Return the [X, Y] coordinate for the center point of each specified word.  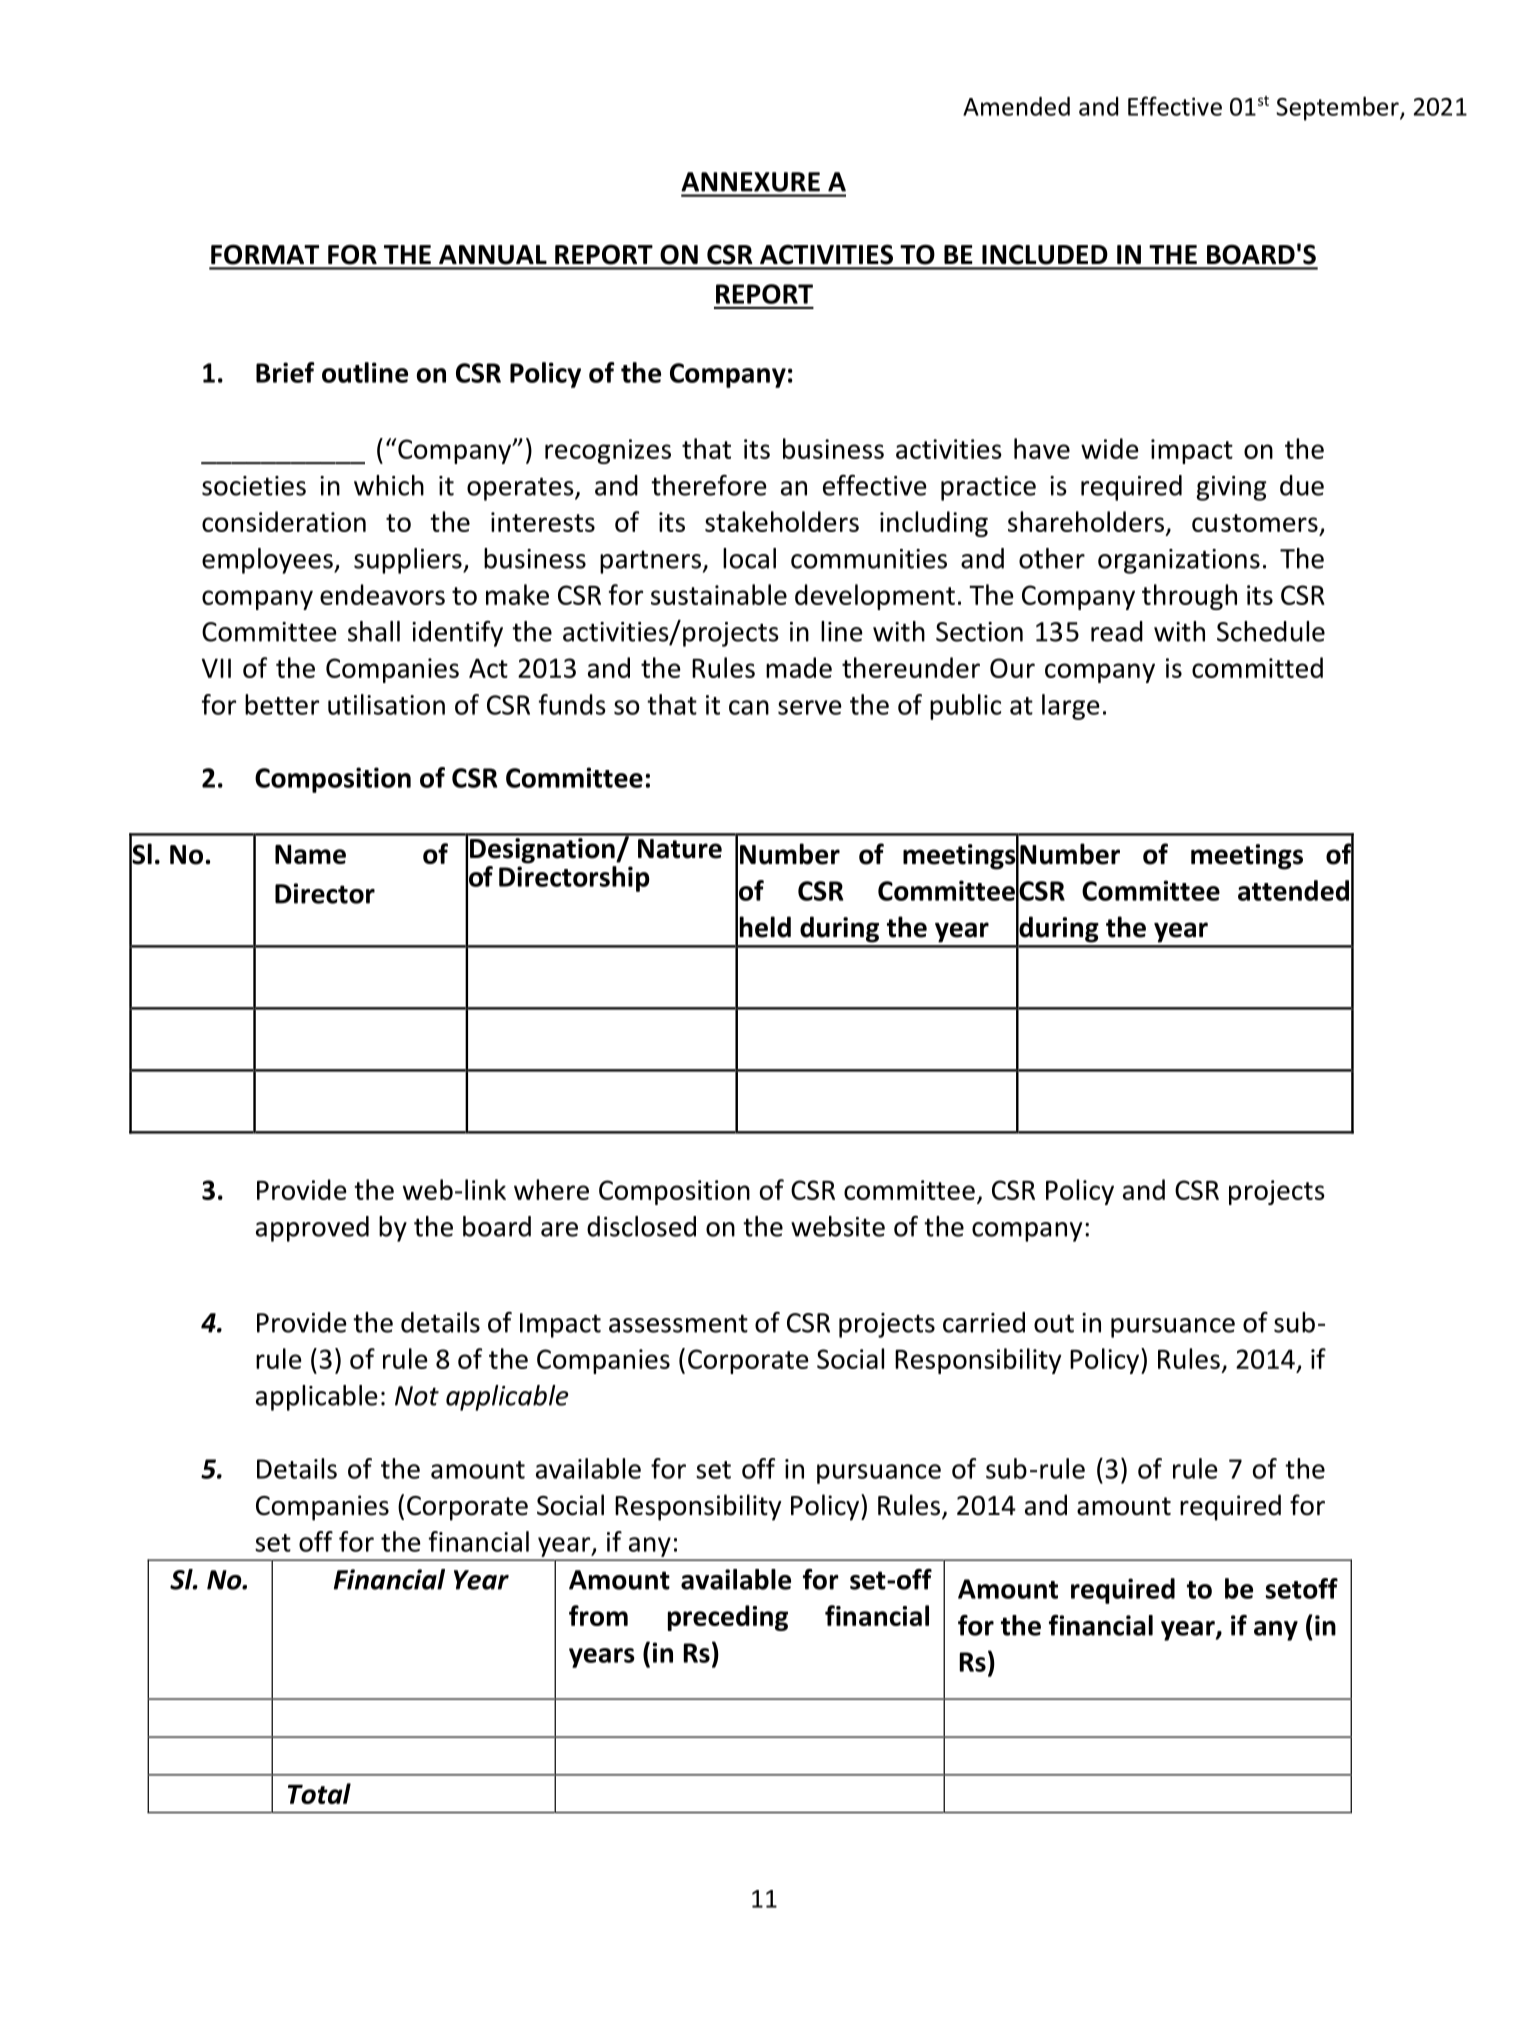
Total [319, 1793]
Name [310, 854]
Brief [285, 372]
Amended [1016, 106]
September [1338, 108]
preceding [728, 1618]
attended [1293, 890]
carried [984, 1322]
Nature [680, 849]
